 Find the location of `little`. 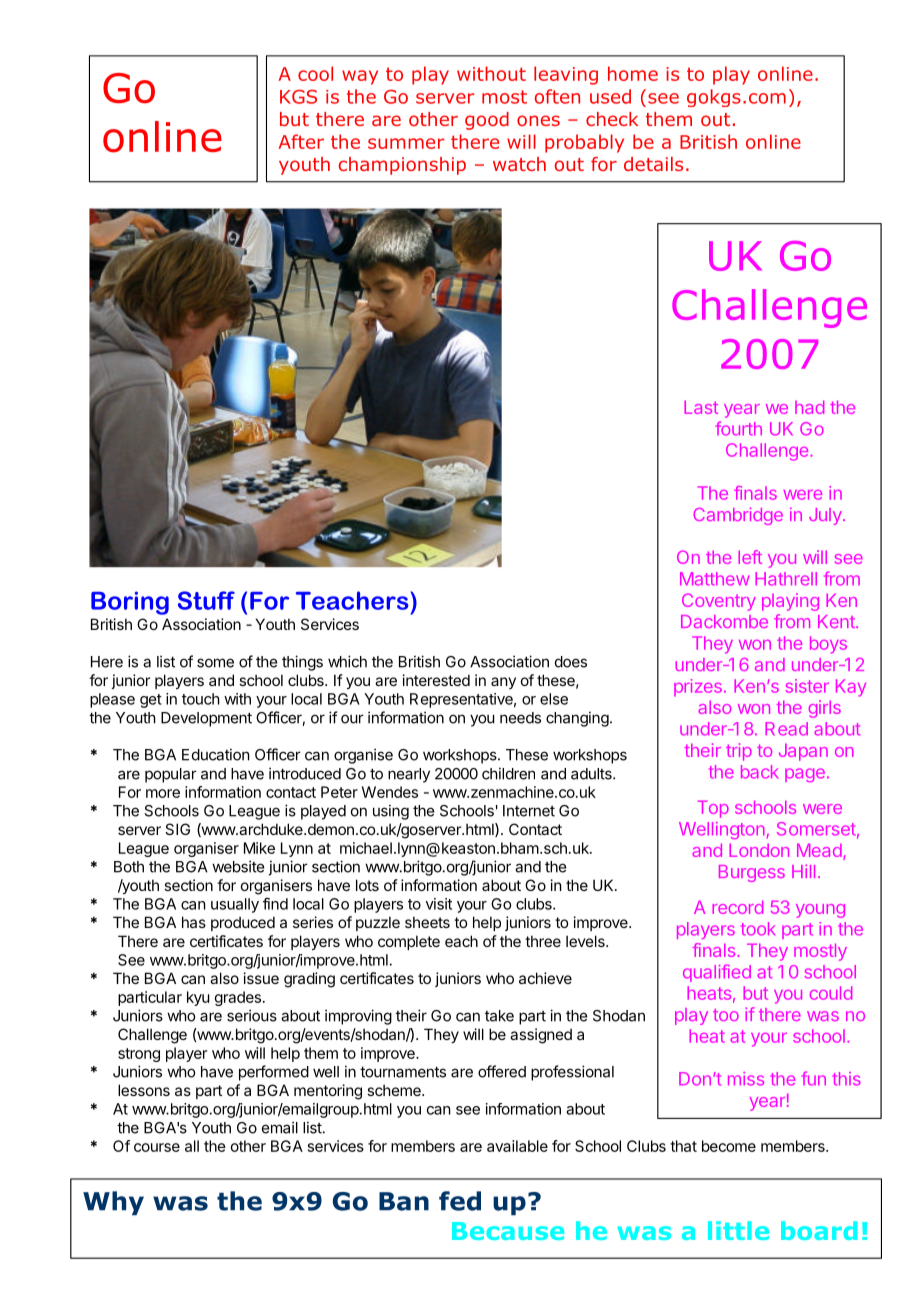

little is located at coordinates (738, 1230).
